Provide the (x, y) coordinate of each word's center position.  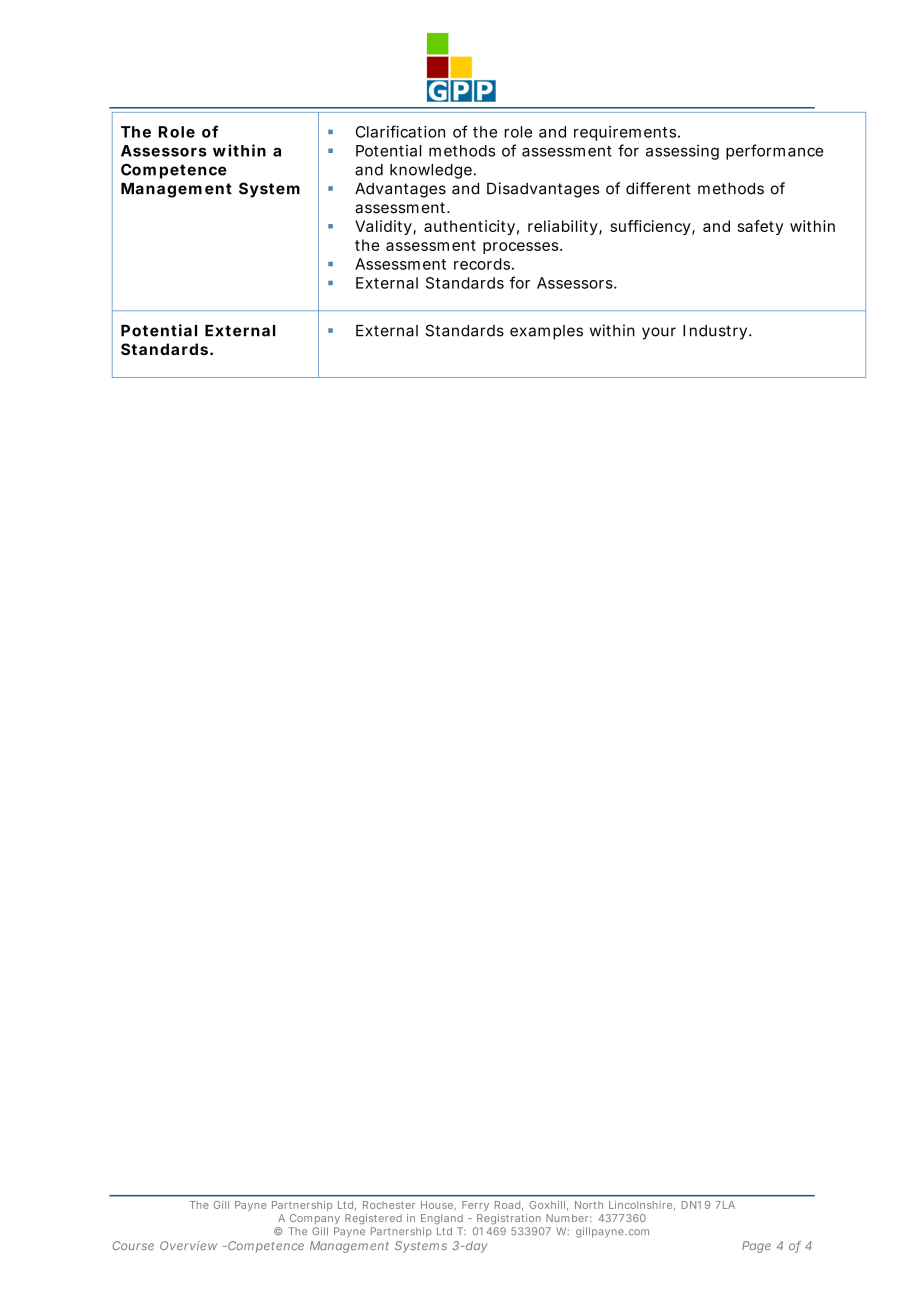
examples (546, 332)
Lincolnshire (640, 1205)
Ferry (475, 1206)
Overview (188, 1245)
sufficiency (650, 227)
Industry (715, 332)
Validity (384, 227)
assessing (682, 152)
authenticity (469, 227)
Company (315, 1219)
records (482, 264)
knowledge (431, 171)
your (659, 333)
